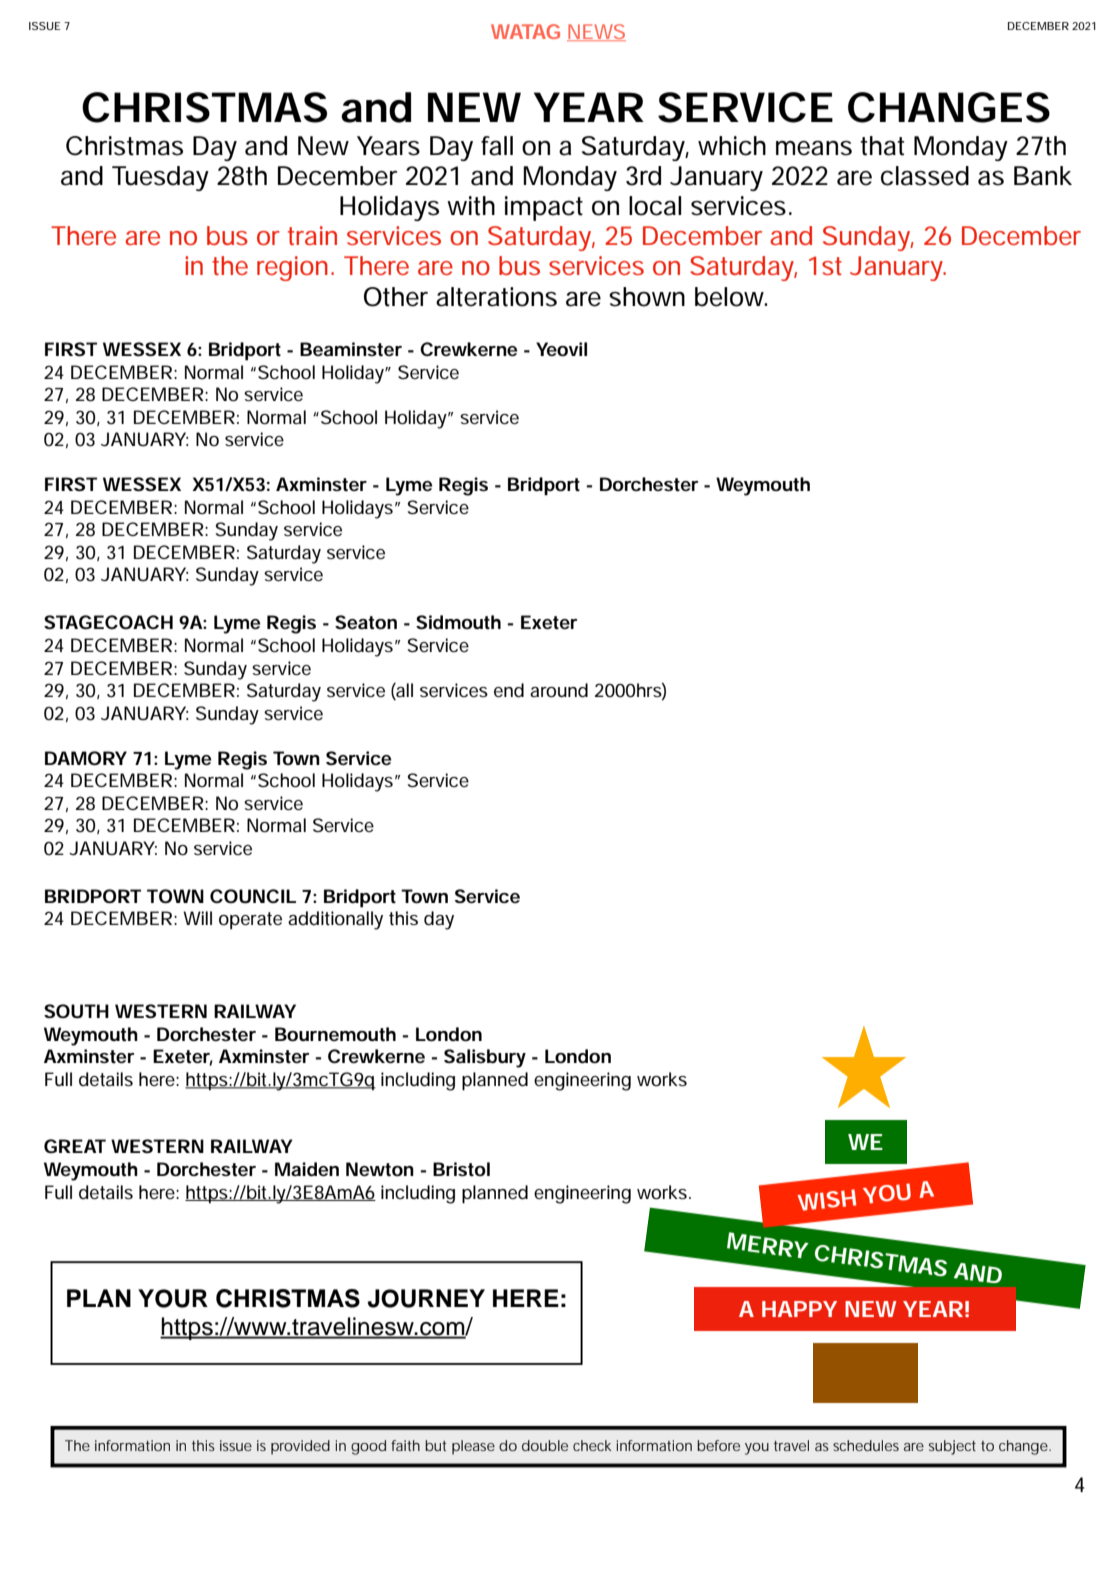  I want to click on COUNCIL, so click(253, 896).
